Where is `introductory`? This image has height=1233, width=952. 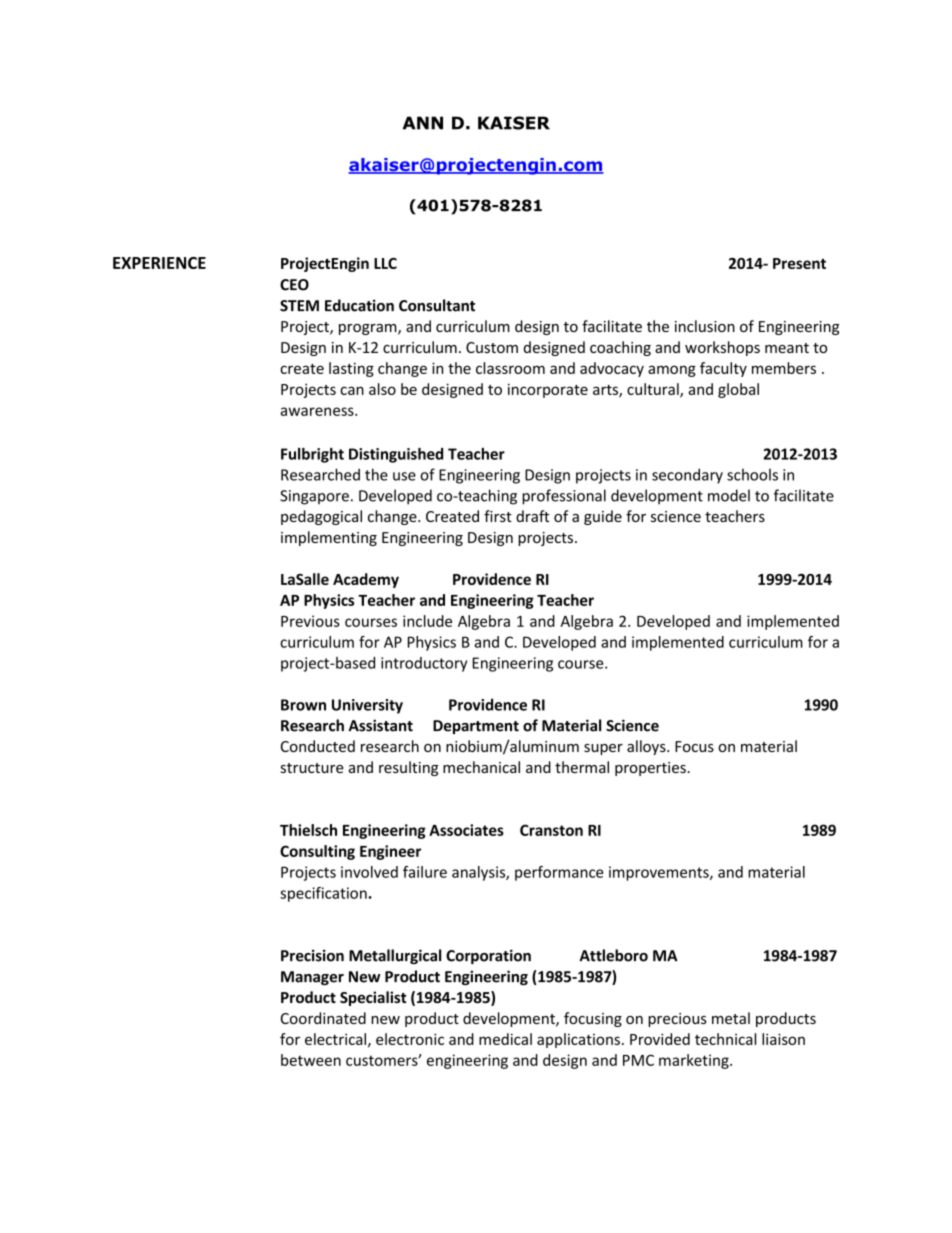
introductory is located at coordinates (424, 664).
